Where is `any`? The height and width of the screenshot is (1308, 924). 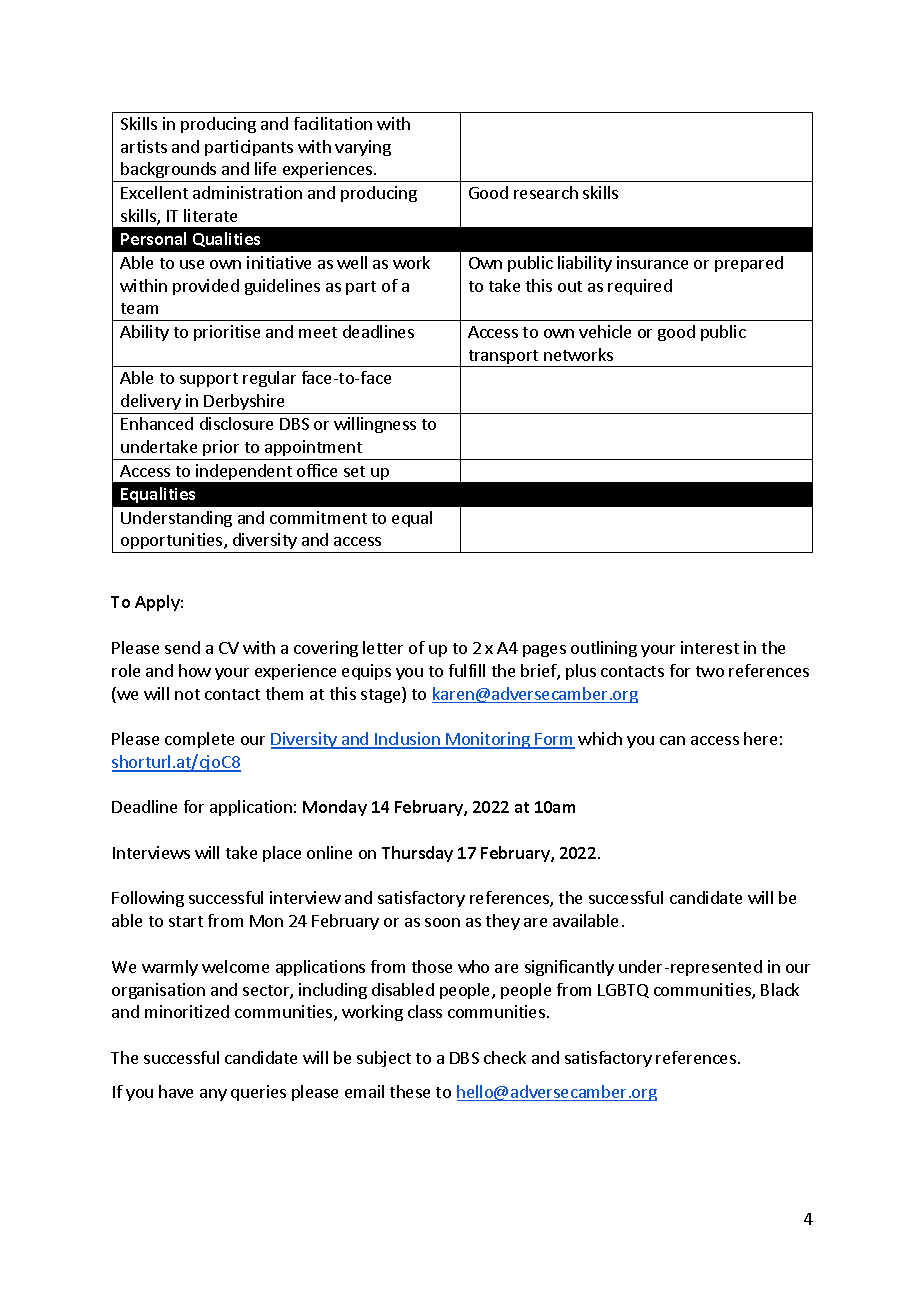 any is located at coordinates (213, 1095).
